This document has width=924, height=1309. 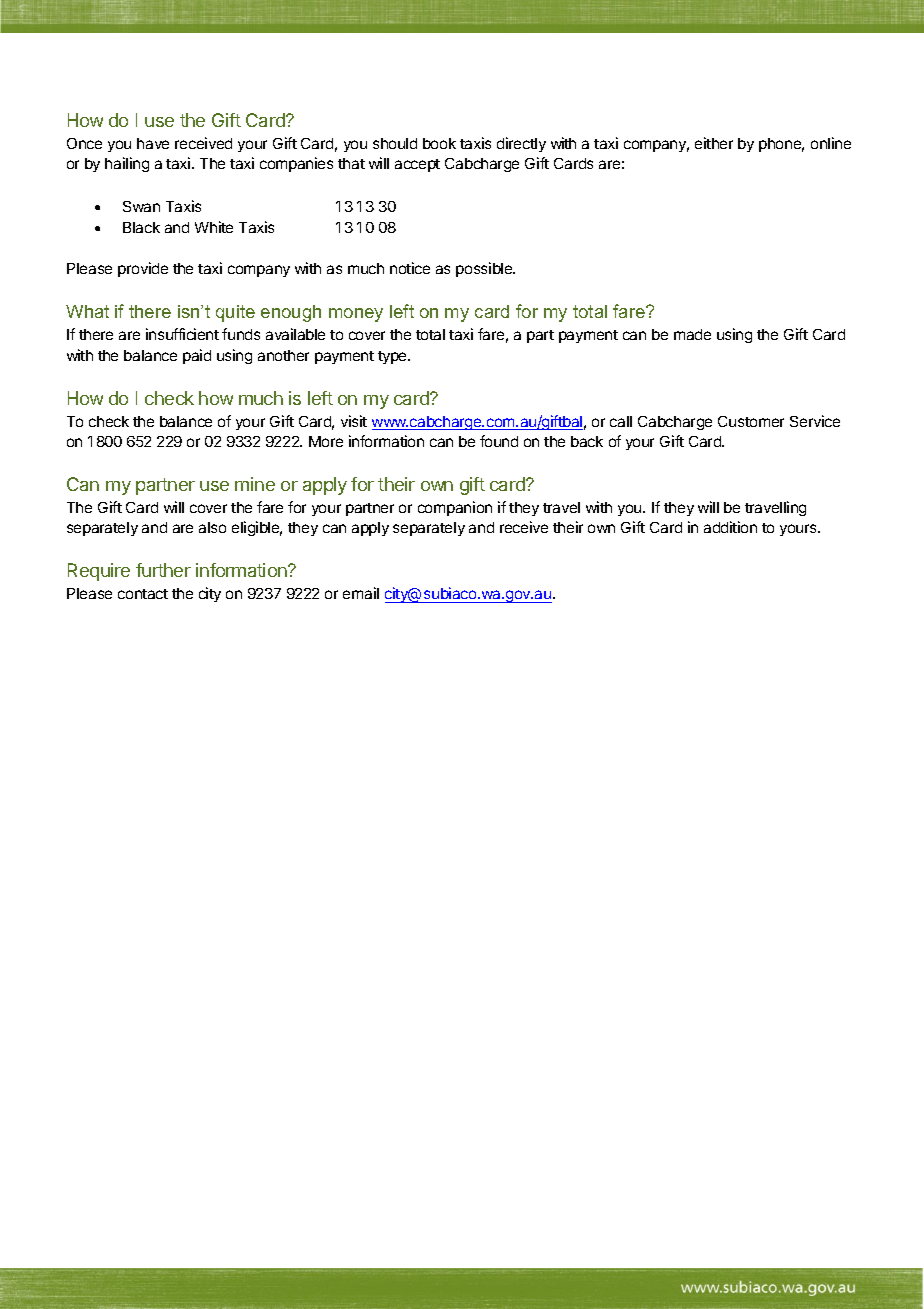 What do you see at coordinates (692, 334) in the document?
I see `made` at bounding box center [692, 334].
